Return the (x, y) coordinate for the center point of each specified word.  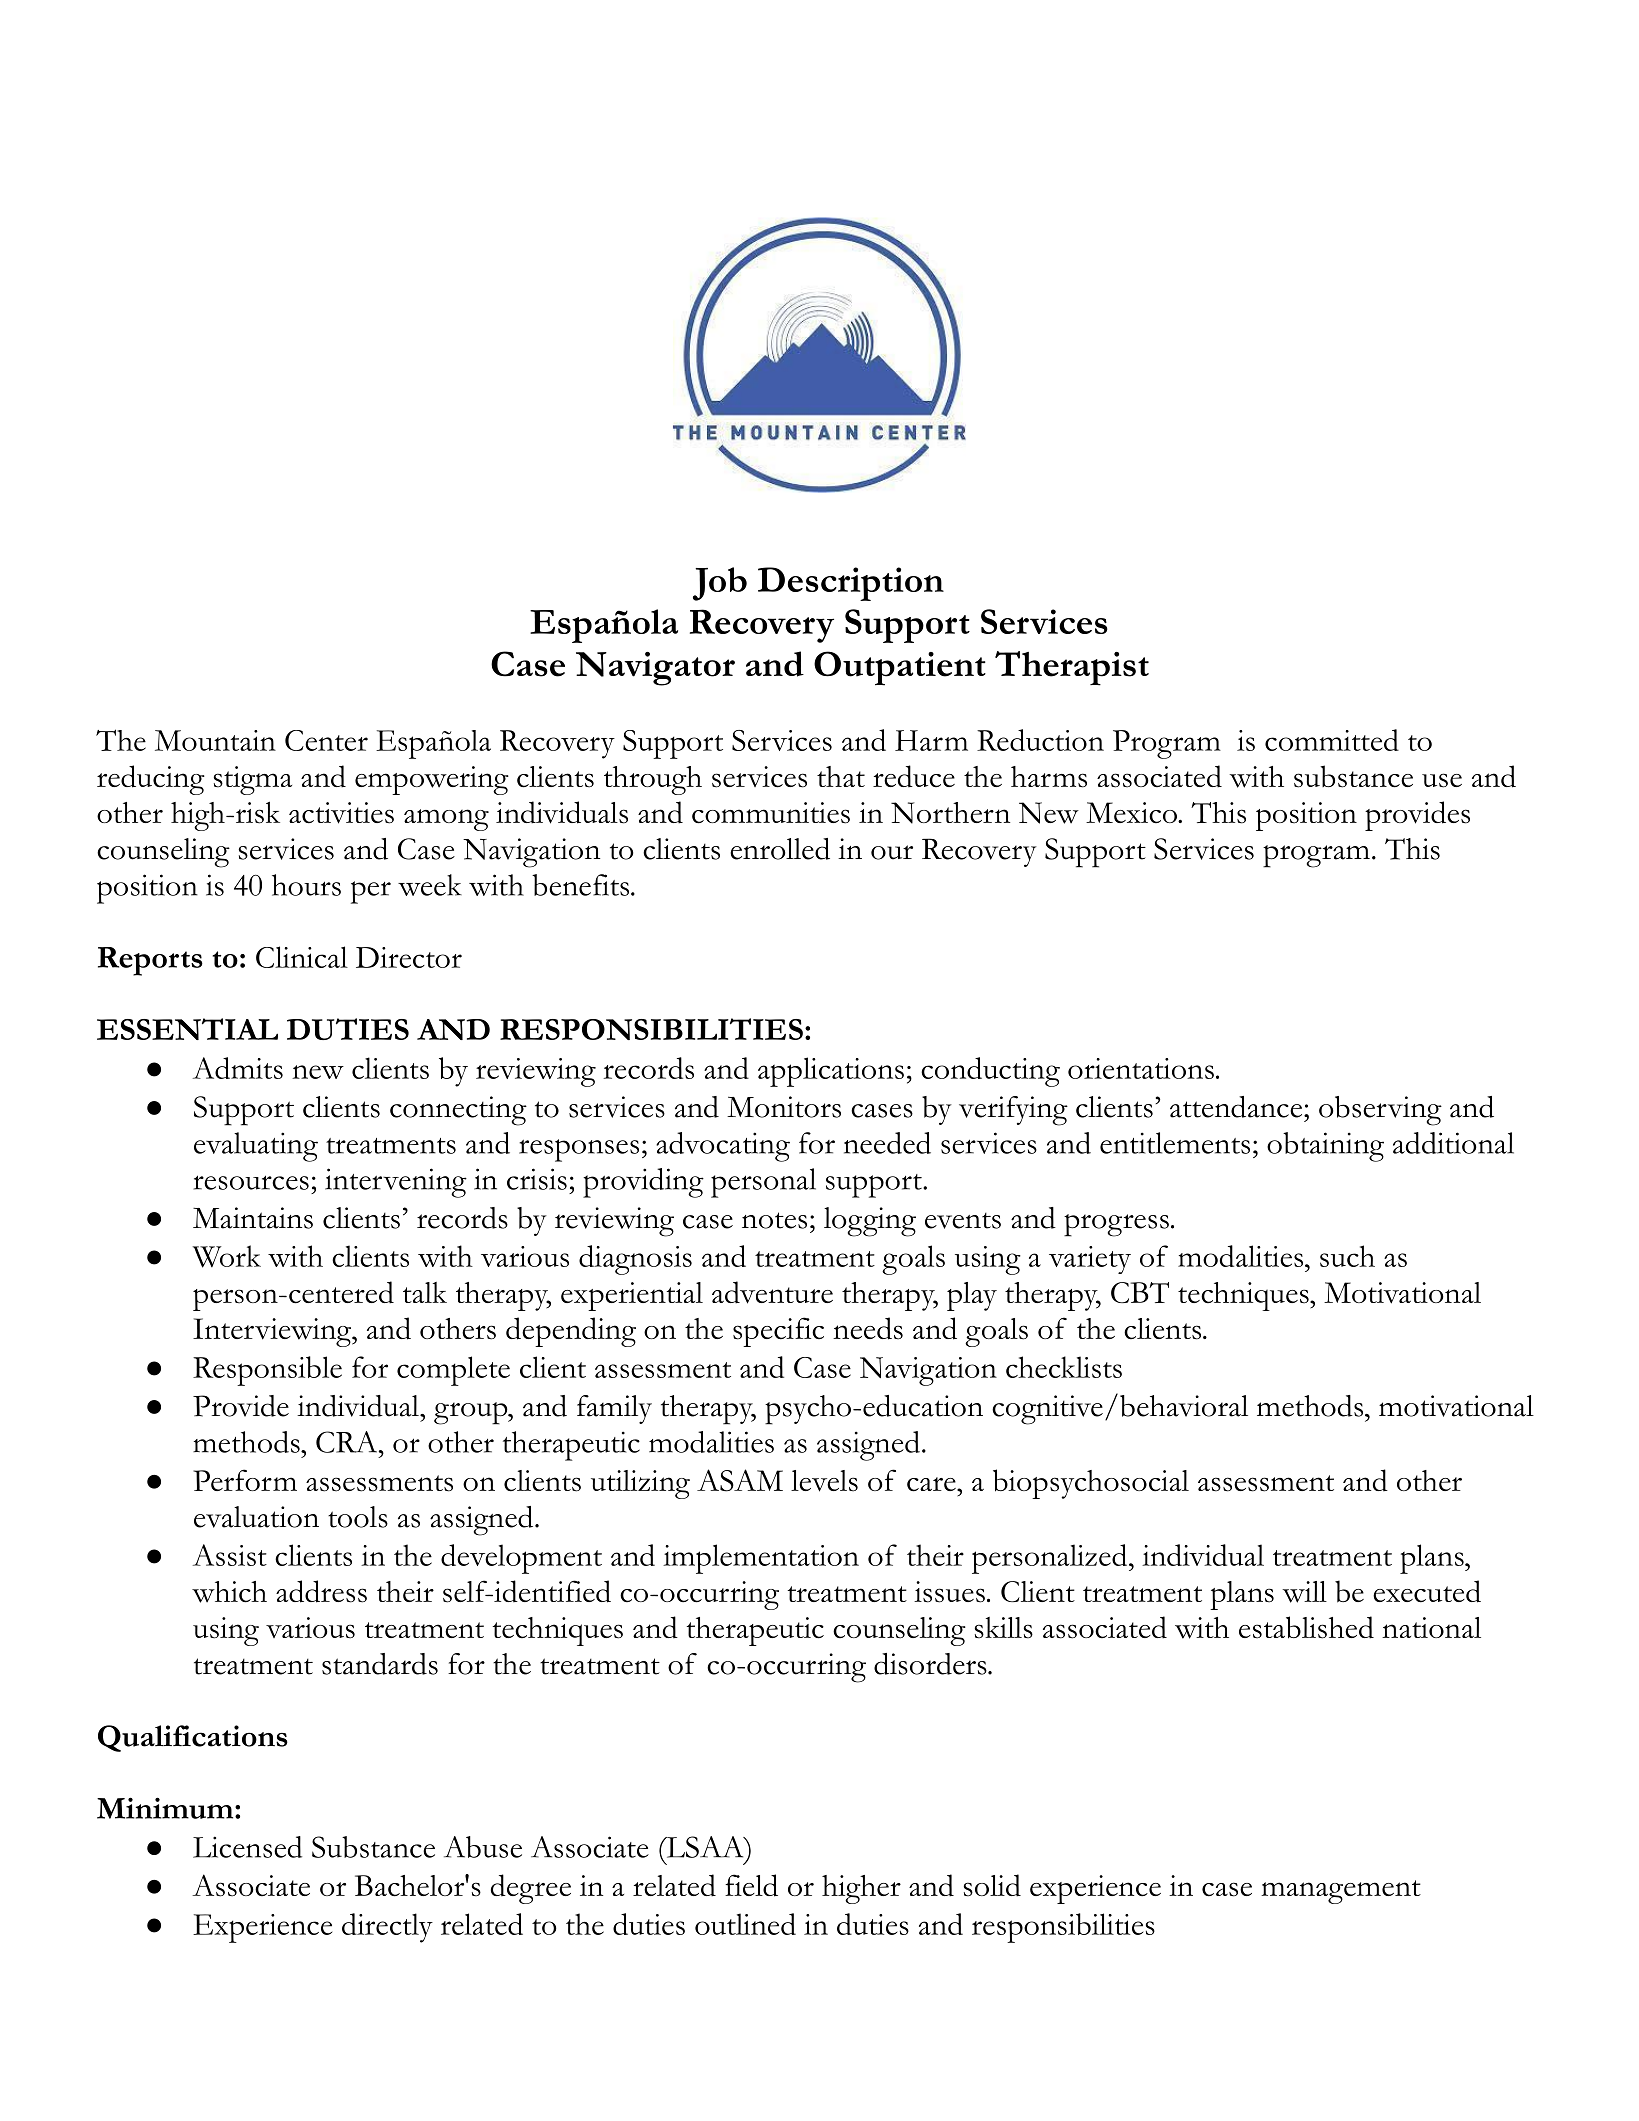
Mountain (215, 740)
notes (774, 1220)
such (1347, 1256)
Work (226, 1256)
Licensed (247, 1847)
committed (1332, 740)
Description (851, 584)
